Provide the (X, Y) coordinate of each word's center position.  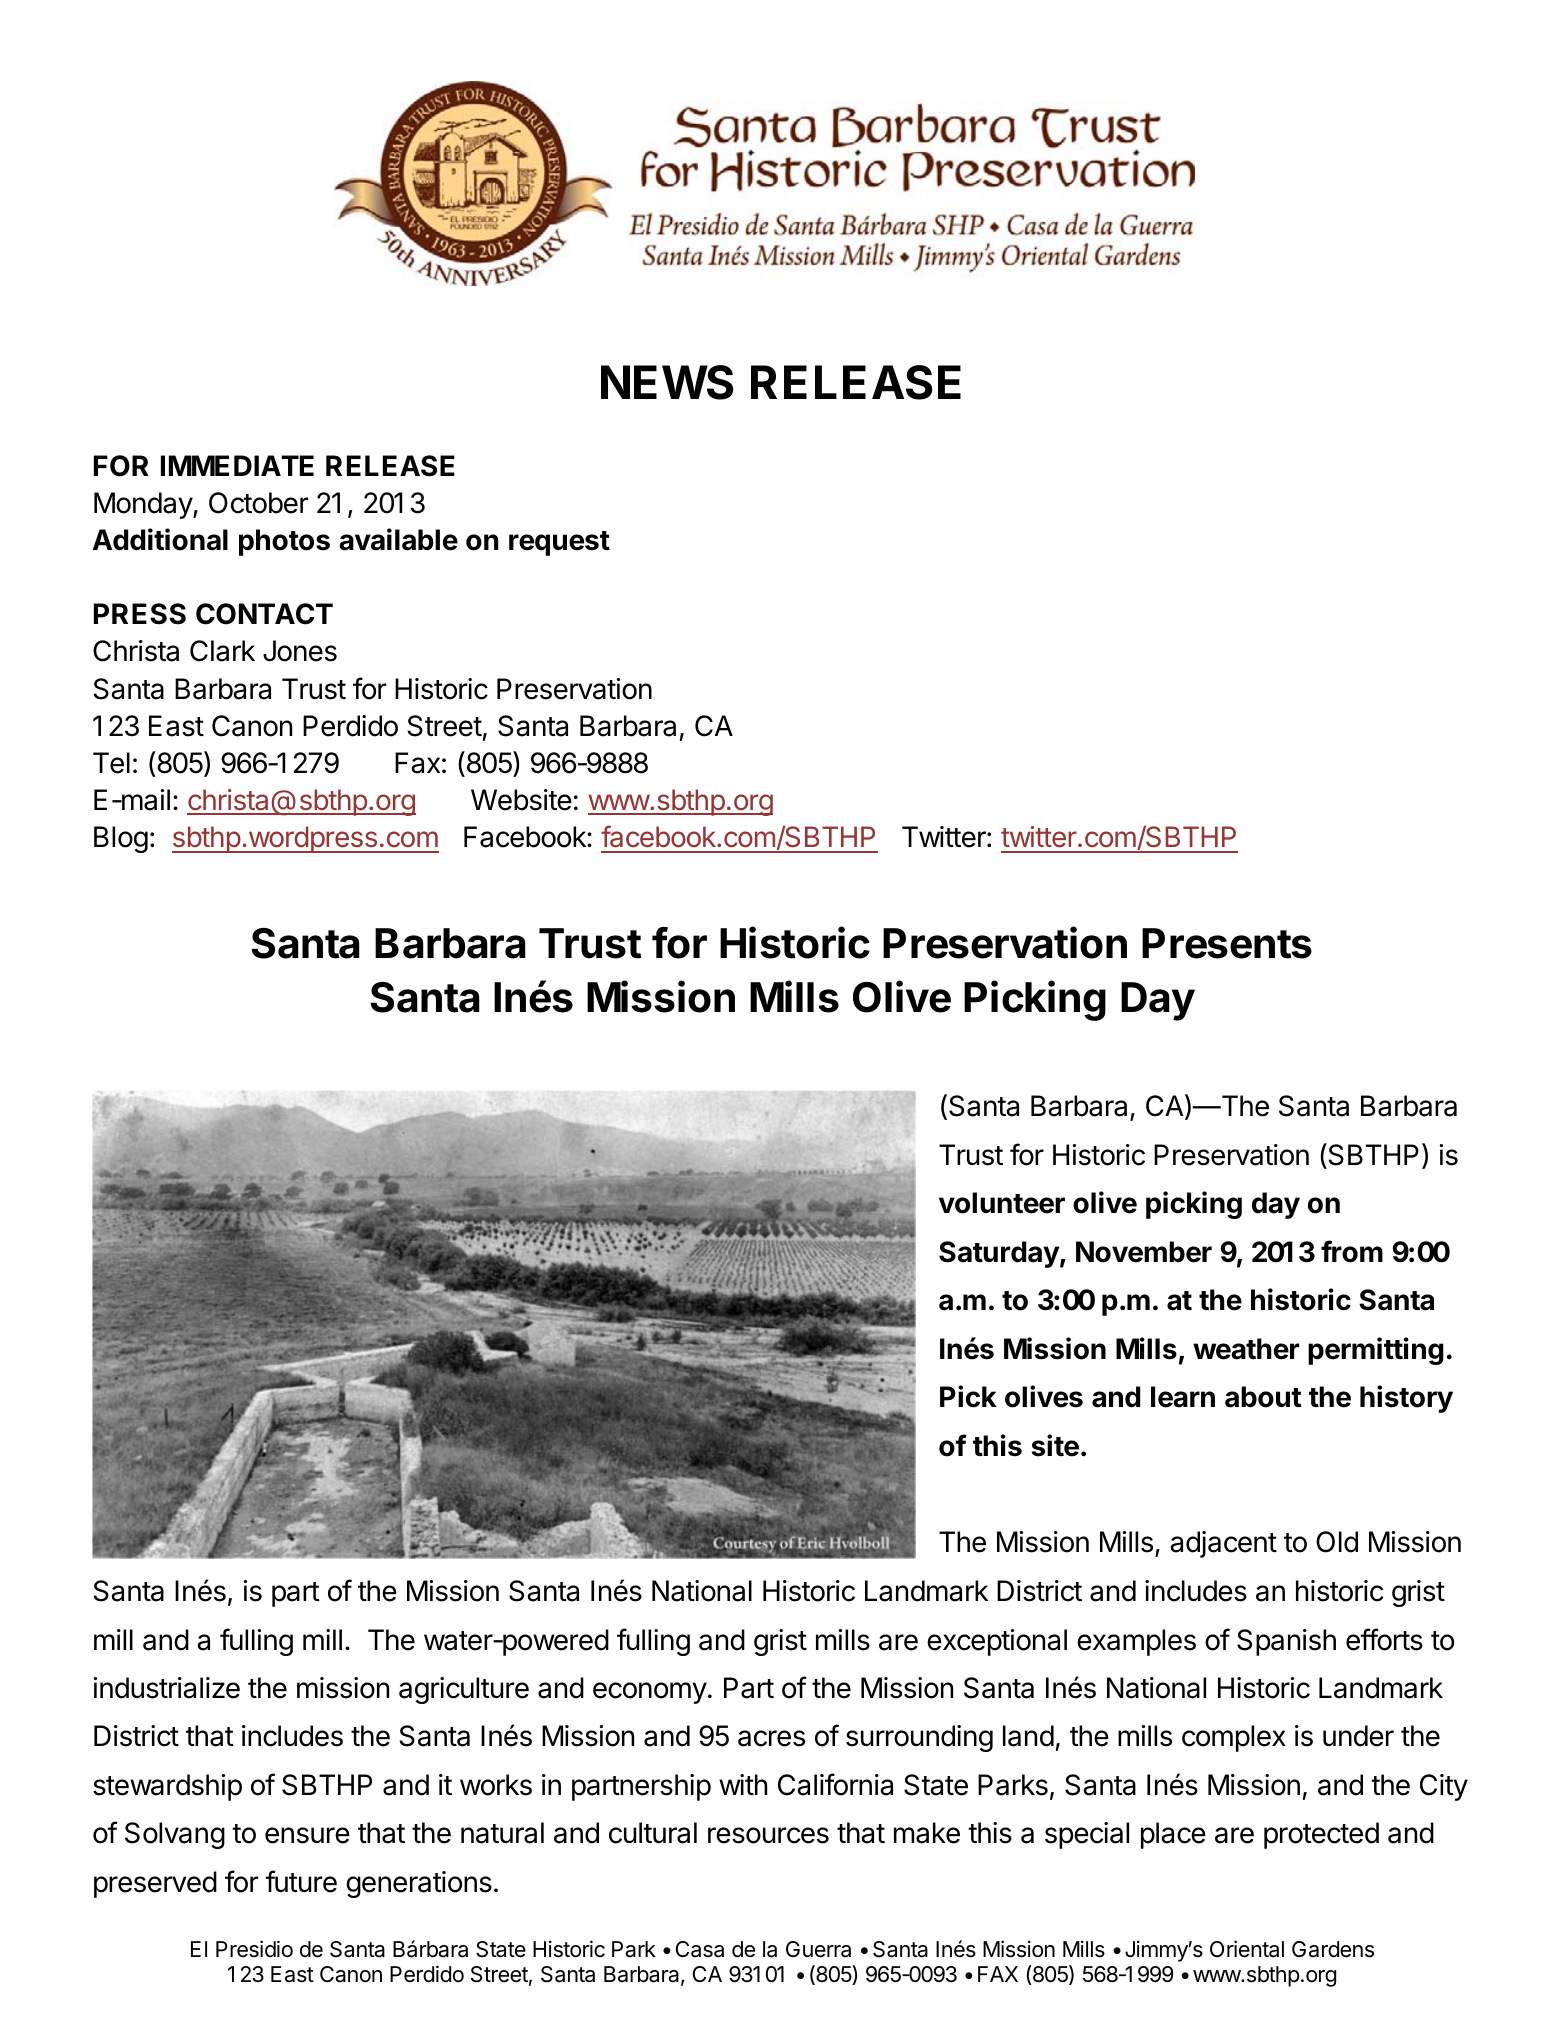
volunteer (1002, 1203)
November (1144, 1252)
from (1352, 1251)
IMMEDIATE (237, 465)
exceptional (997, 1642)
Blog (121, 839)
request (559, 543)
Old (1337, 1542)
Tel (111, 763)
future (301, 1881)
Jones (300, 651)
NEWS (667, 382)
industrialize (167, 1688)
